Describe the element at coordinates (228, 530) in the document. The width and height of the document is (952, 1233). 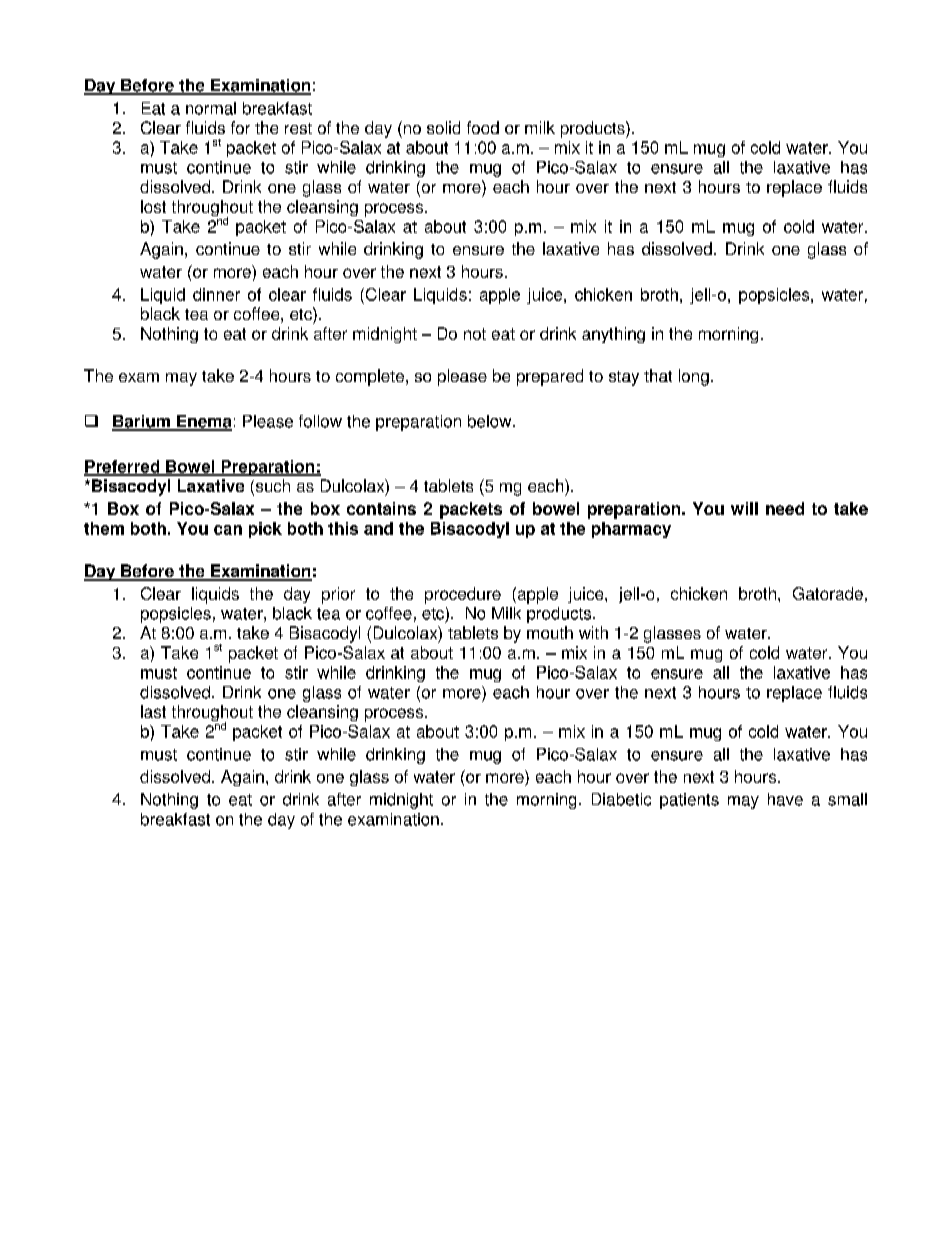
I see `can` at that location.
